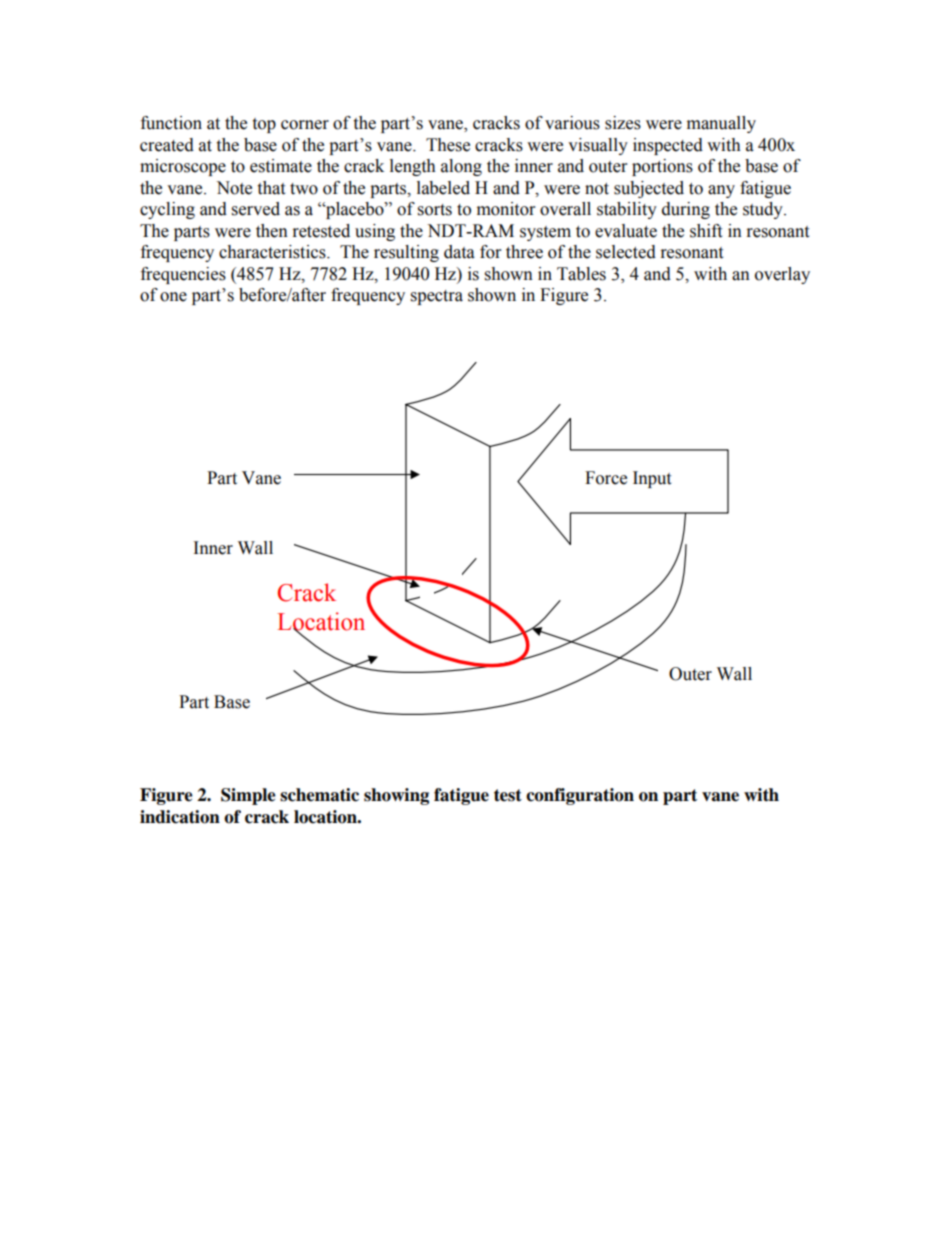  I want to click on Force, so click(606, 478).
